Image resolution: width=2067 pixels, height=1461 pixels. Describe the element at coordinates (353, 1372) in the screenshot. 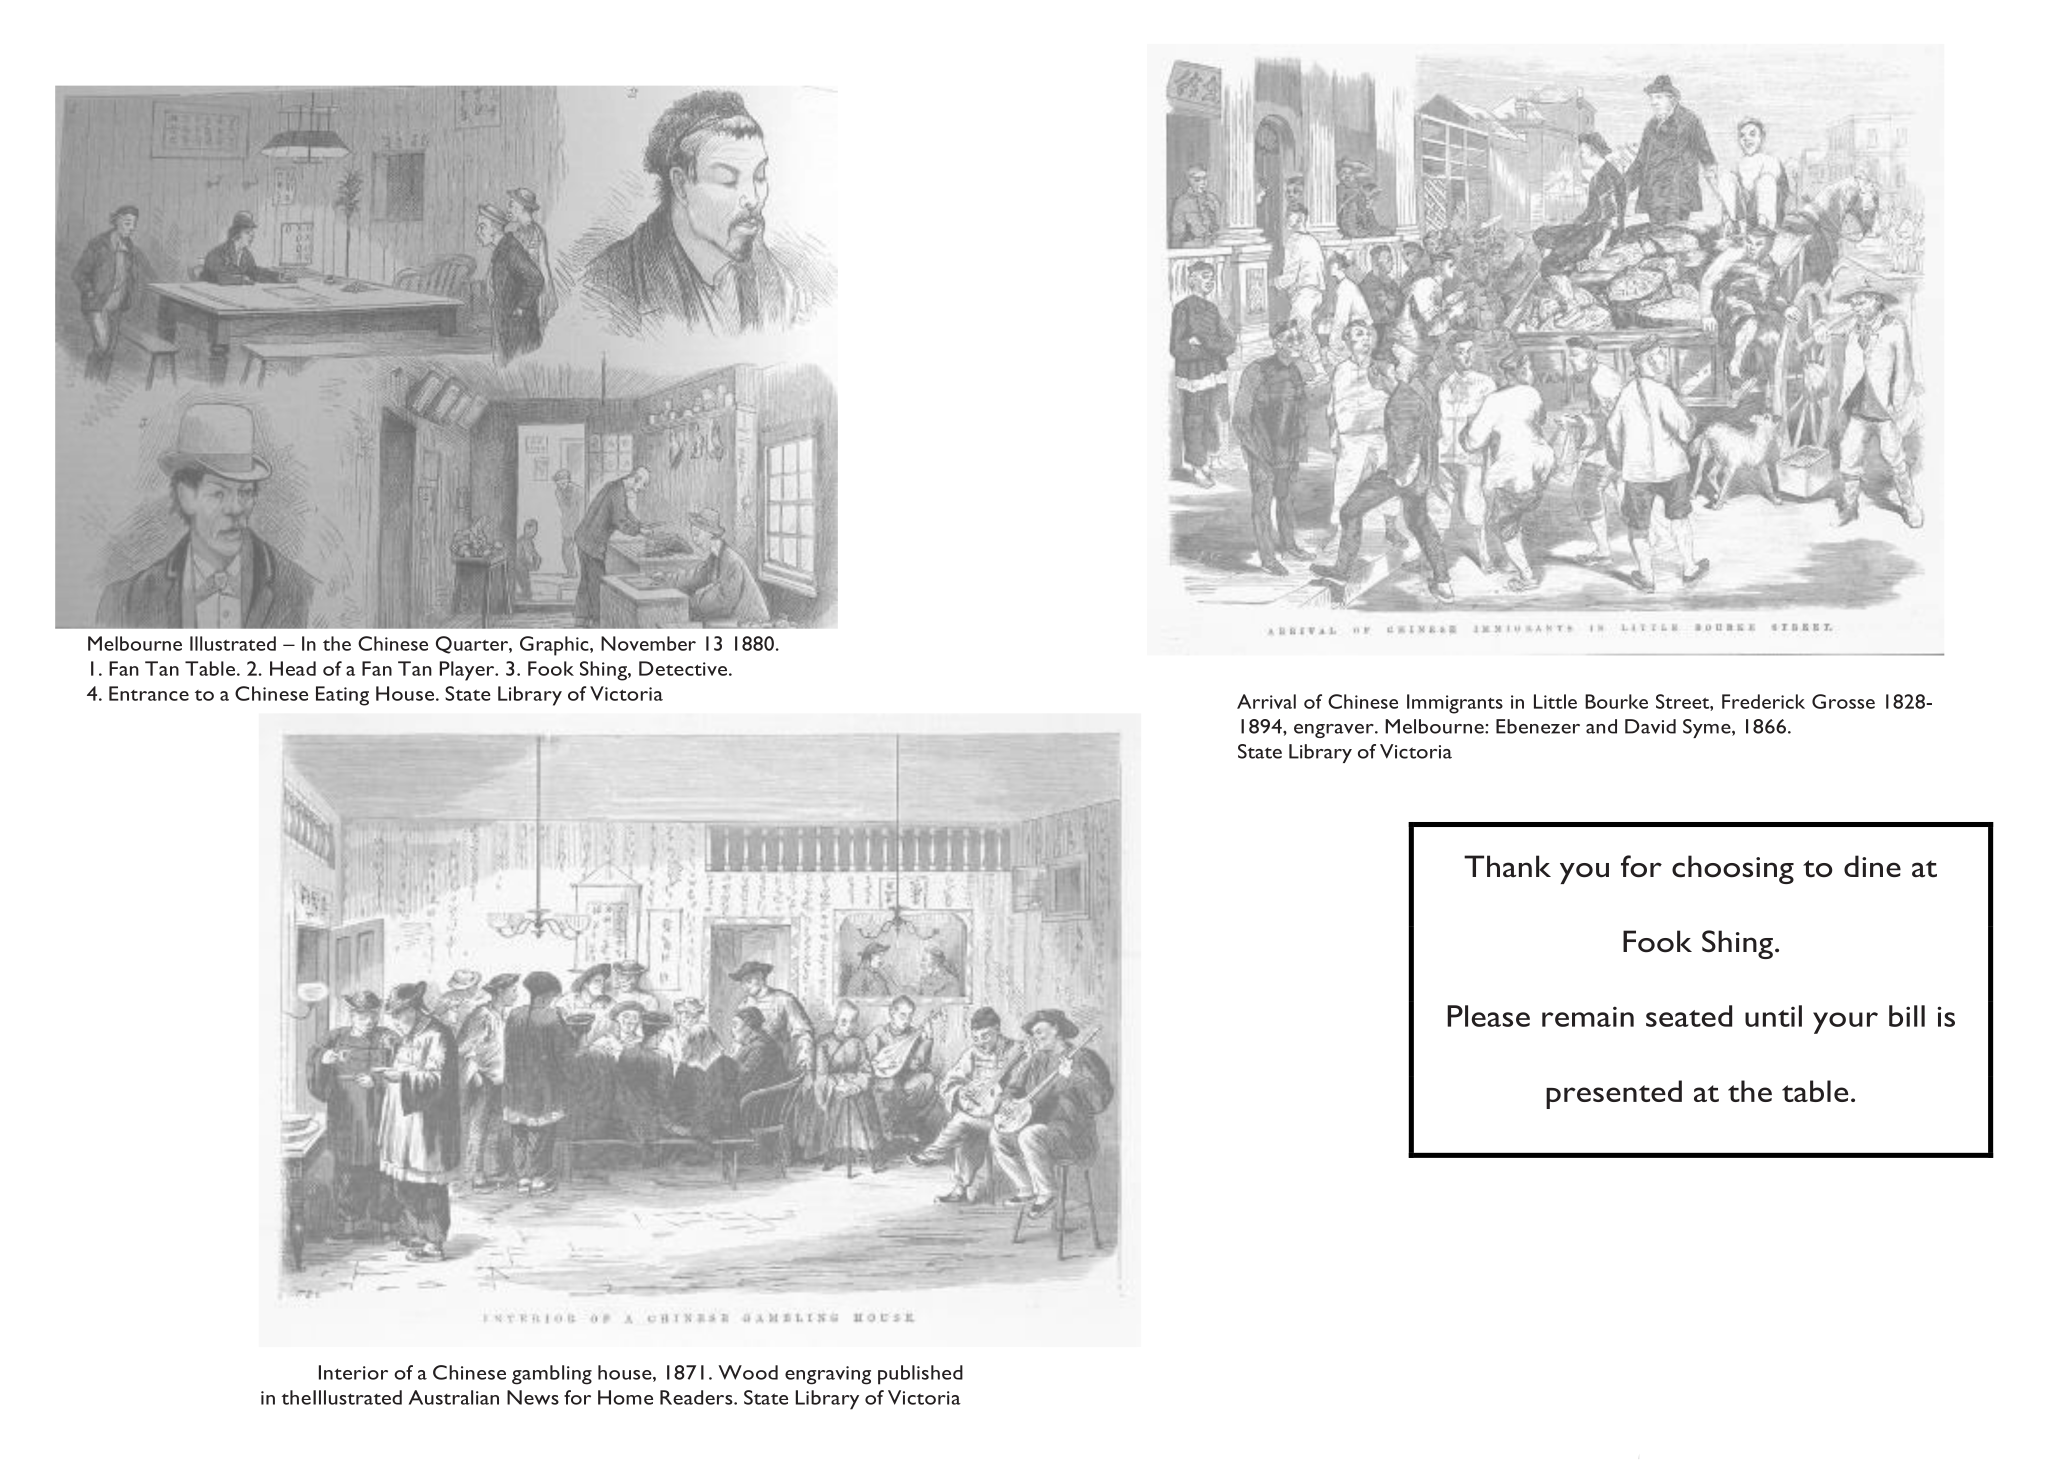

I see `Interior` at that location.
